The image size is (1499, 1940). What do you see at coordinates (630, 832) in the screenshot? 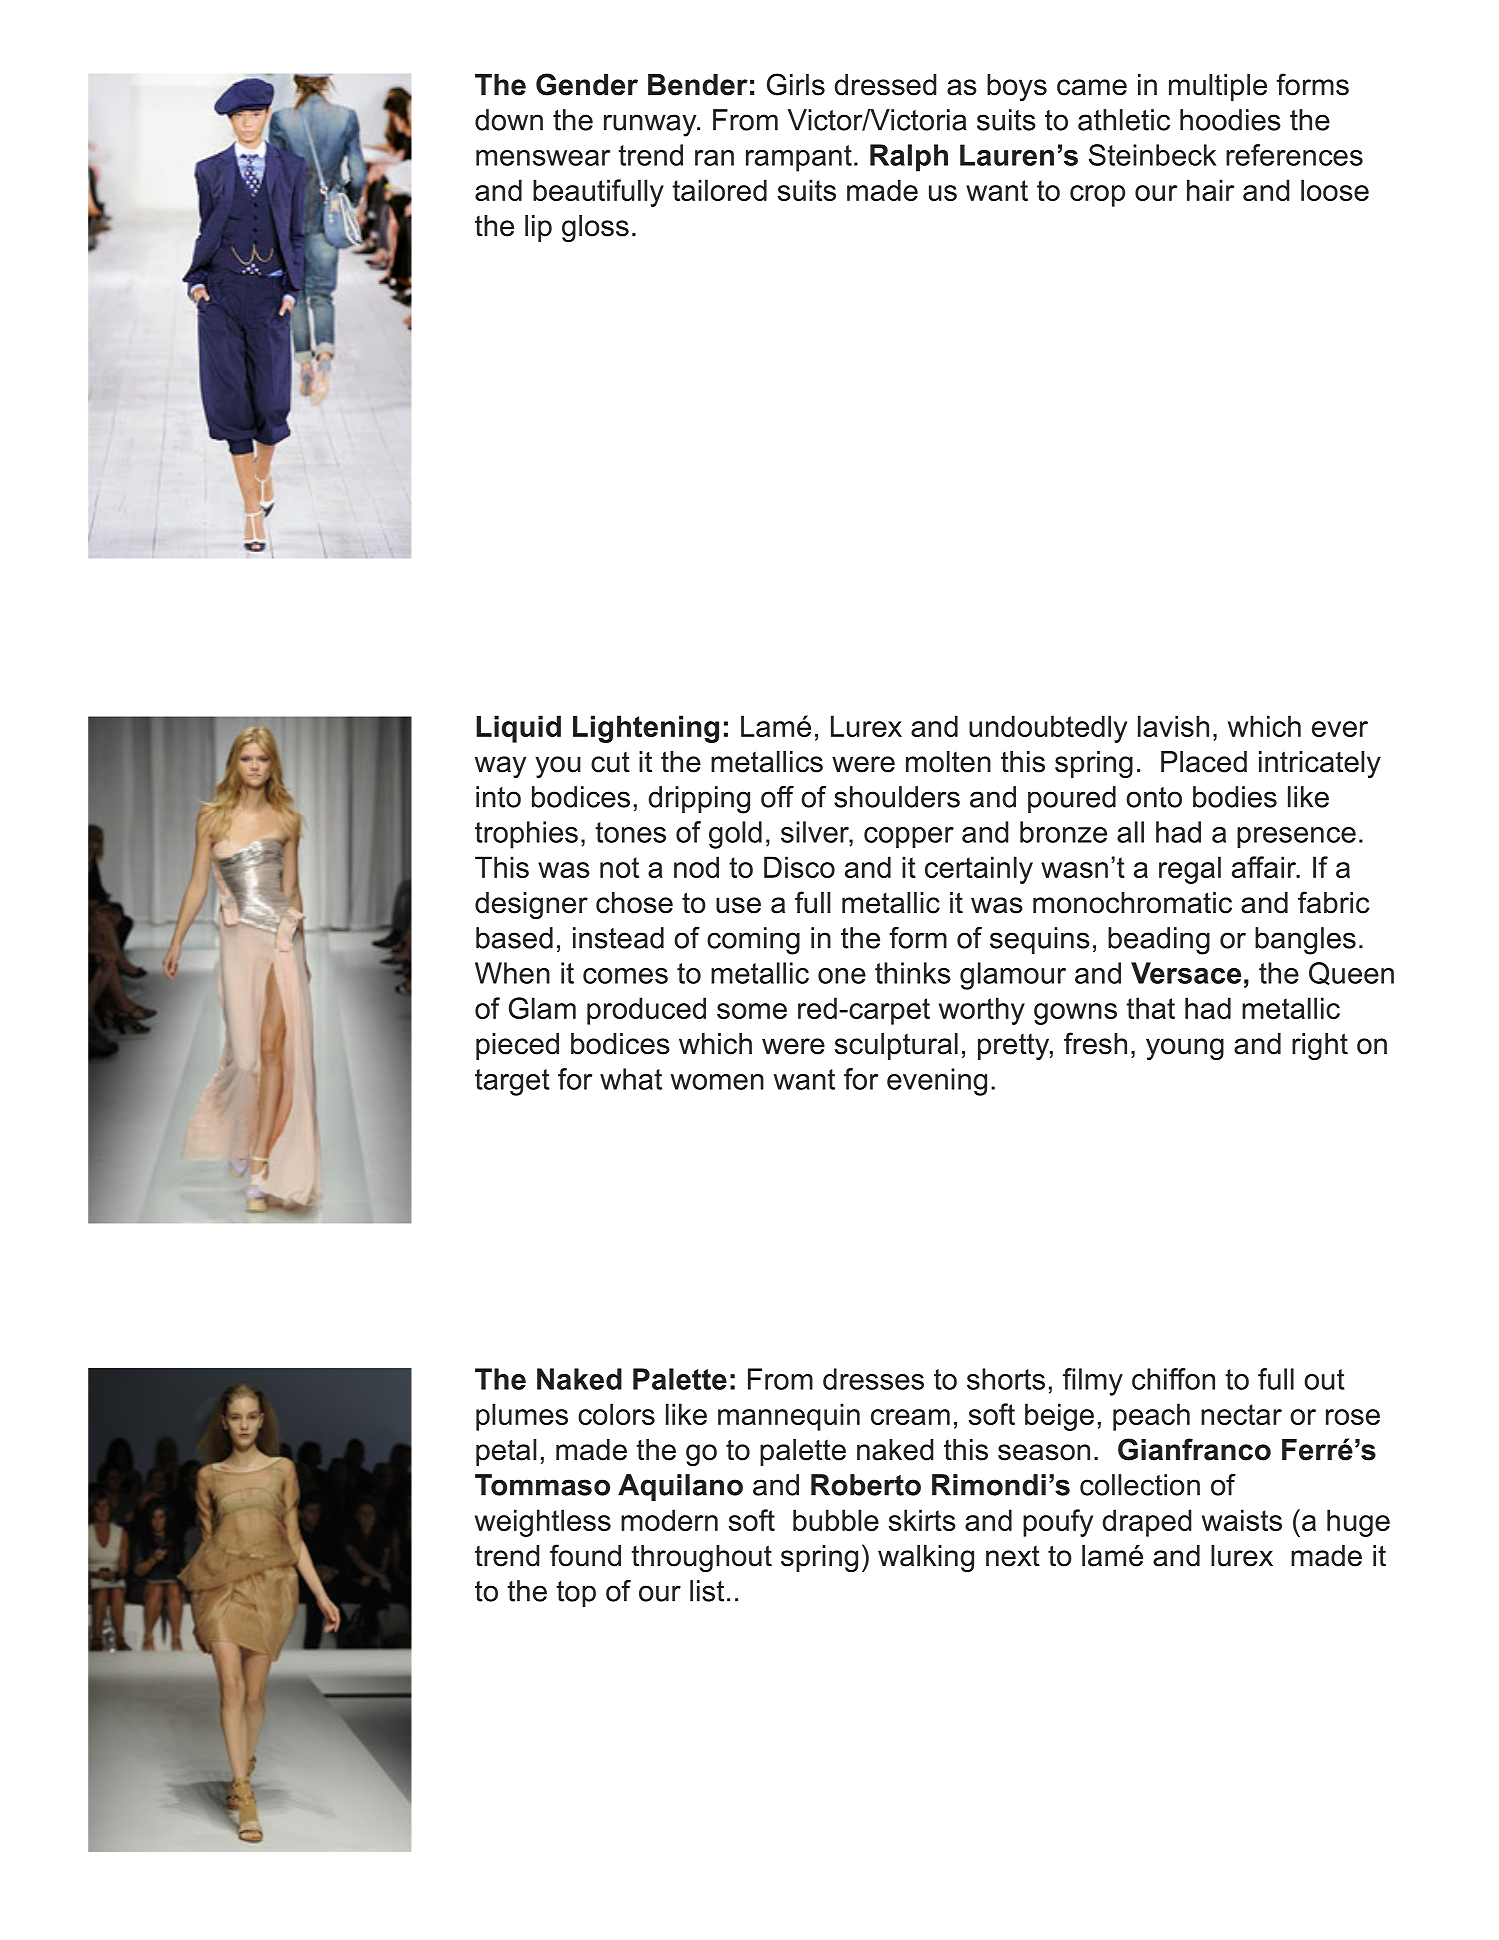
I see `tones` at bounding box center [630, 832].
